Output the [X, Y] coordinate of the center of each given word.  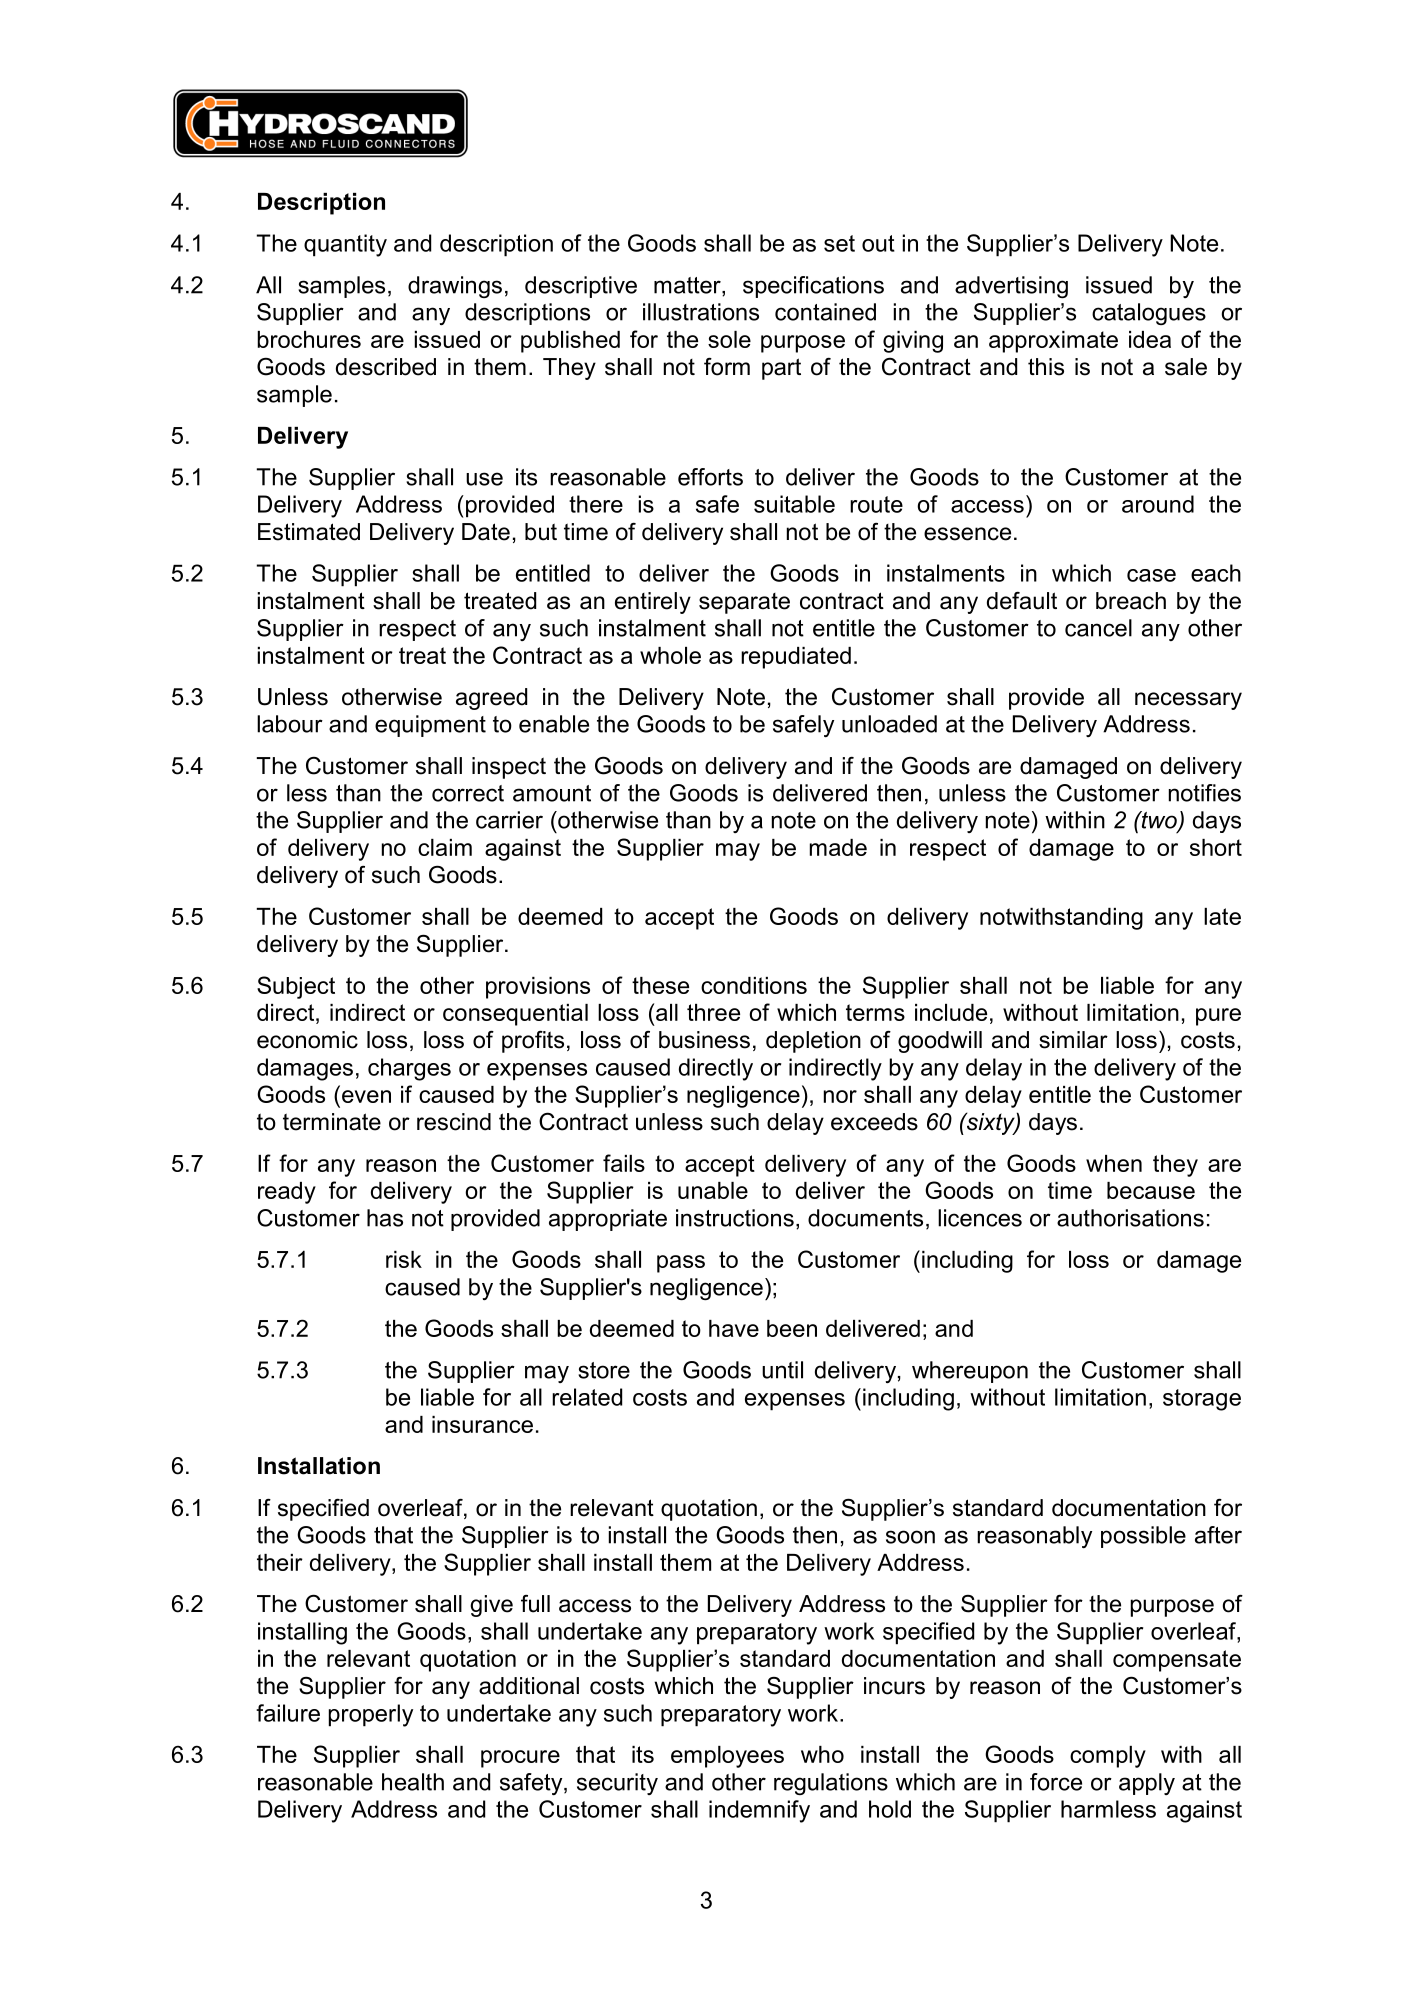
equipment [430, 726]
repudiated [796, 658]
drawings [455, 287]
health [413, 1782]
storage [1202, 1400]
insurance [482, 1424]
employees [727, 1757]
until [782, 1370]
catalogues [1149, 314]
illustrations [701, 312]
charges [409, 1069]
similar [1073, 1040]
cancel [1098, 628]
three [713, 1012]
